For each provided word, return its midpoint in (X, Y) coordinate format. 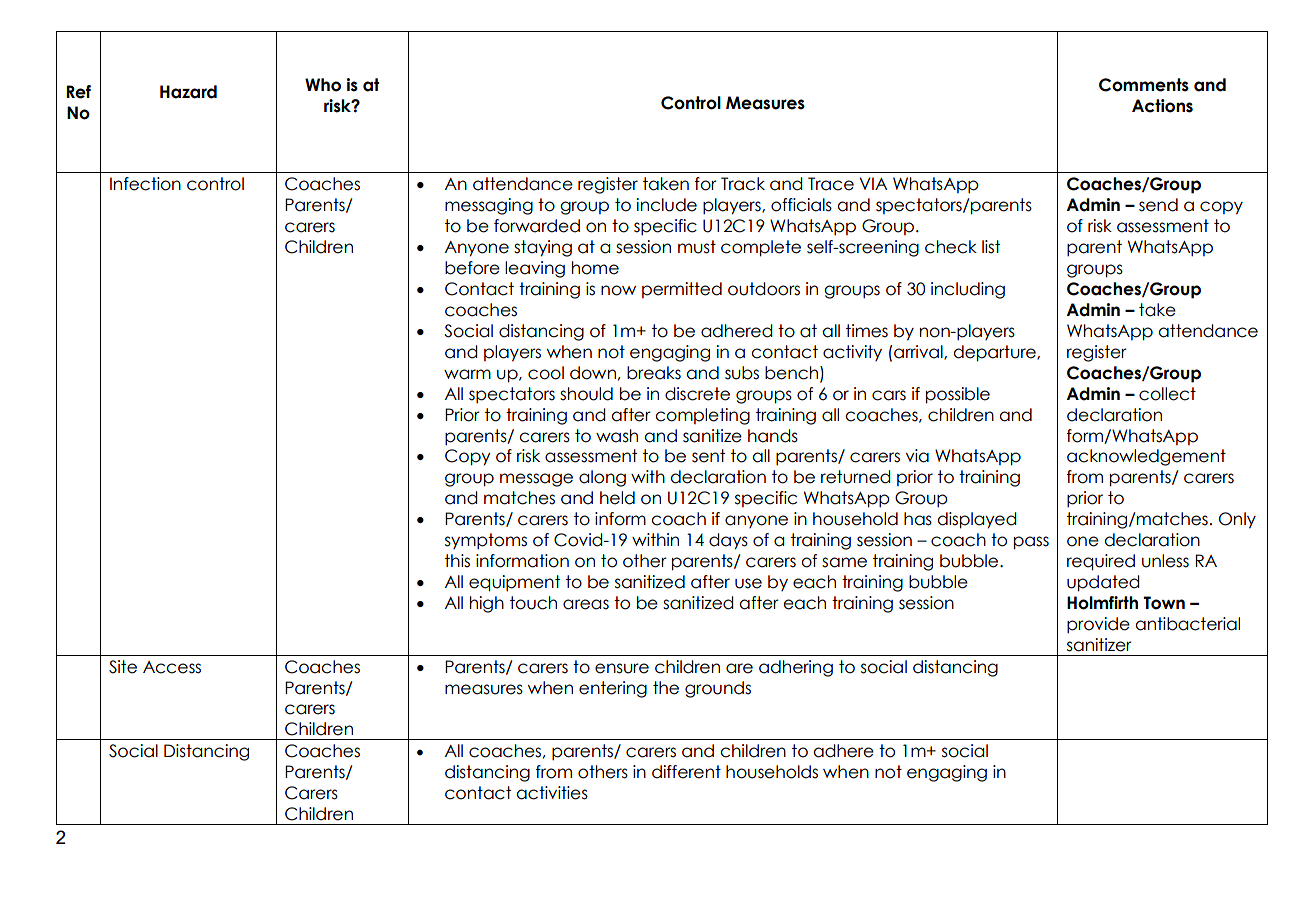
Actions (1162, 106)
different (686, 772)
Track (743, 184)
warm (467, 374)
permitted (682, 290)
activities (552, 793)
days (728, 541)
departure (995, 353)
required (1101, 562)
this (457, 561)
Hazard (188, 92)
